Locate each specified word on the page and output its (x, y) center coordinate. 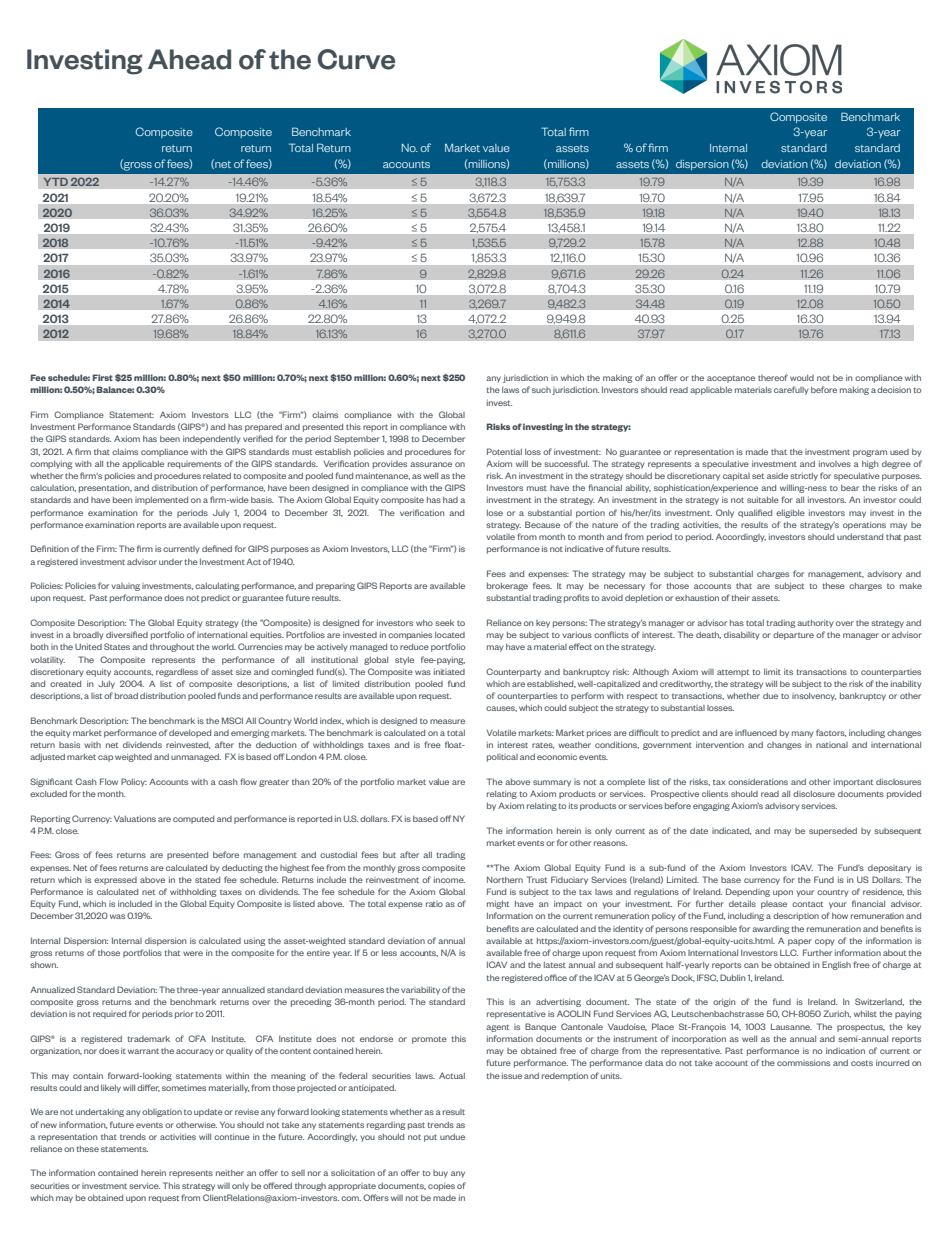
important (853, 783)
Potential (504, 451)
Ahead (189, 59)
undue (452, 1137)
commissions (803, 1063)
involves (835, 464)
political (502, 758)
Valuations (135, 818)
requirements (194, 465)
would (802, 378)
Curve (356, 59)
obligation (162, 1113)
